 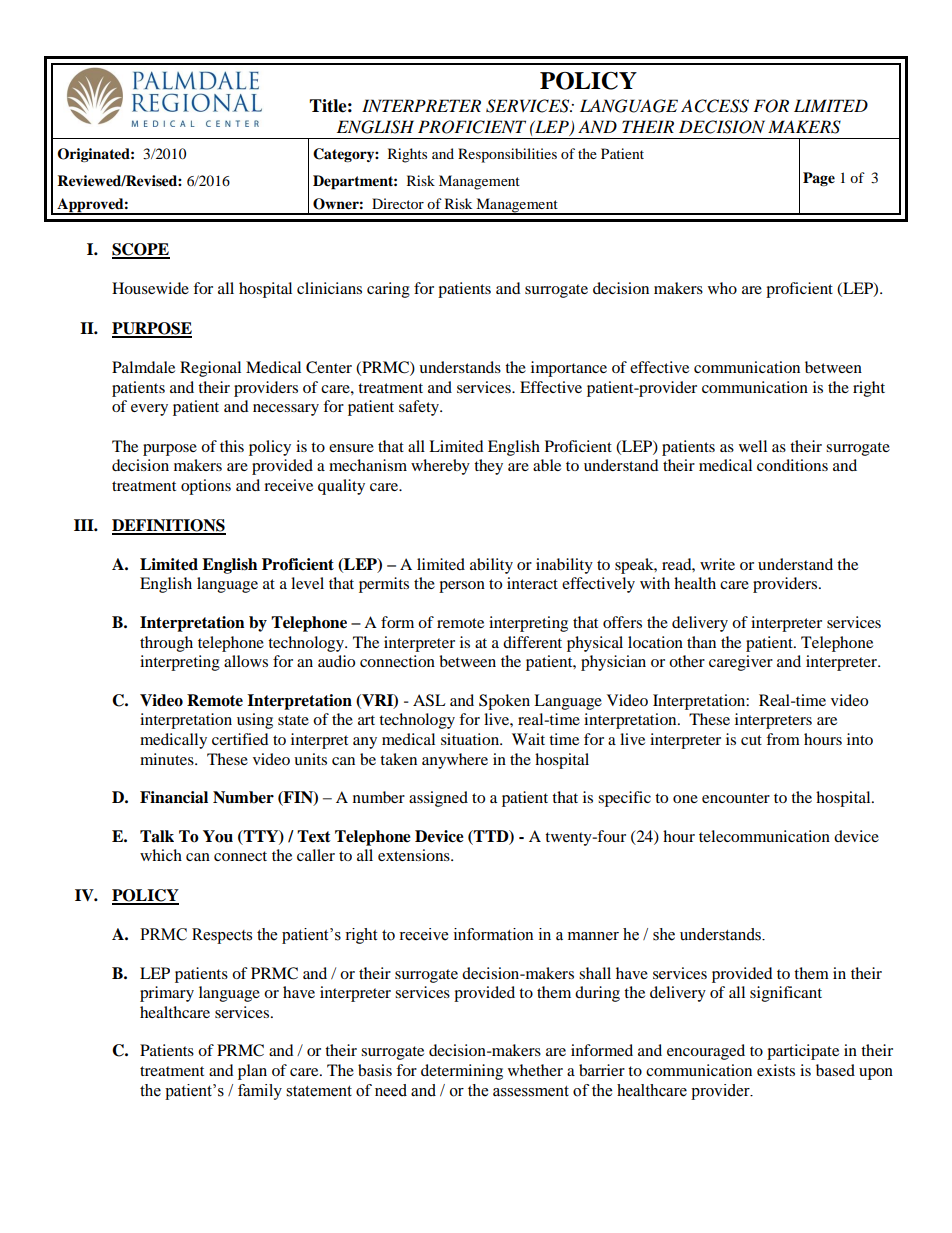 What do you see at coordinates (252, 1072) in the screenshot?
I see `plan` at bounding box center [252, 1072].
